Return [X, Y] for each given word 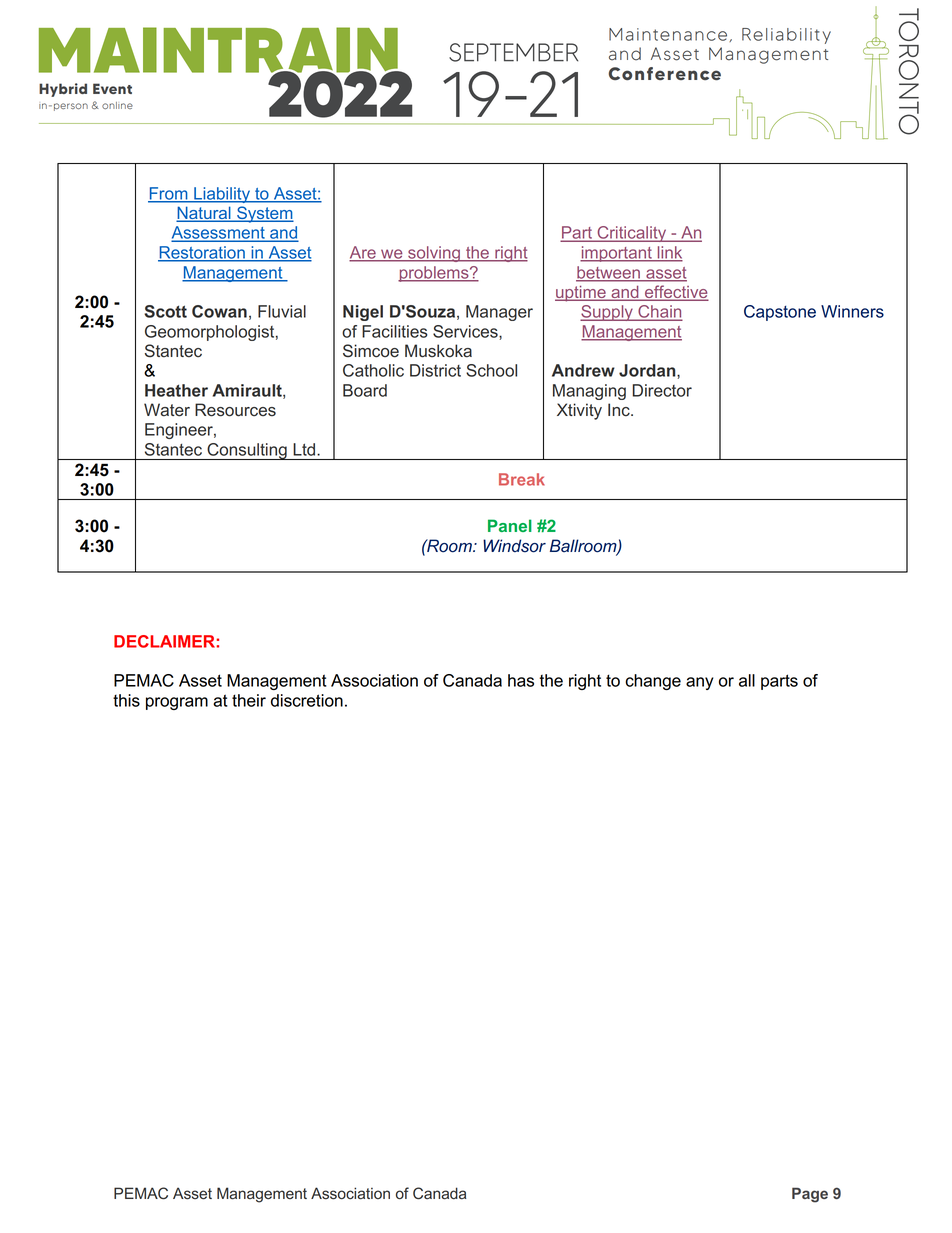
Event [112, 88]
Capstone [780, 313]
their [249, 700]
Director [662, 390]
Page [810, 1195]
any [700, 683]
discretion [307, 700]
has [521, 680]
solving [434, 254]
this [126, 700]
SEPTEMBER [513, 52]
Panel [510, 525]
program [177, 703]
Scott [165, 311]
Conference [665, 74]
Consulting [247, 451]
